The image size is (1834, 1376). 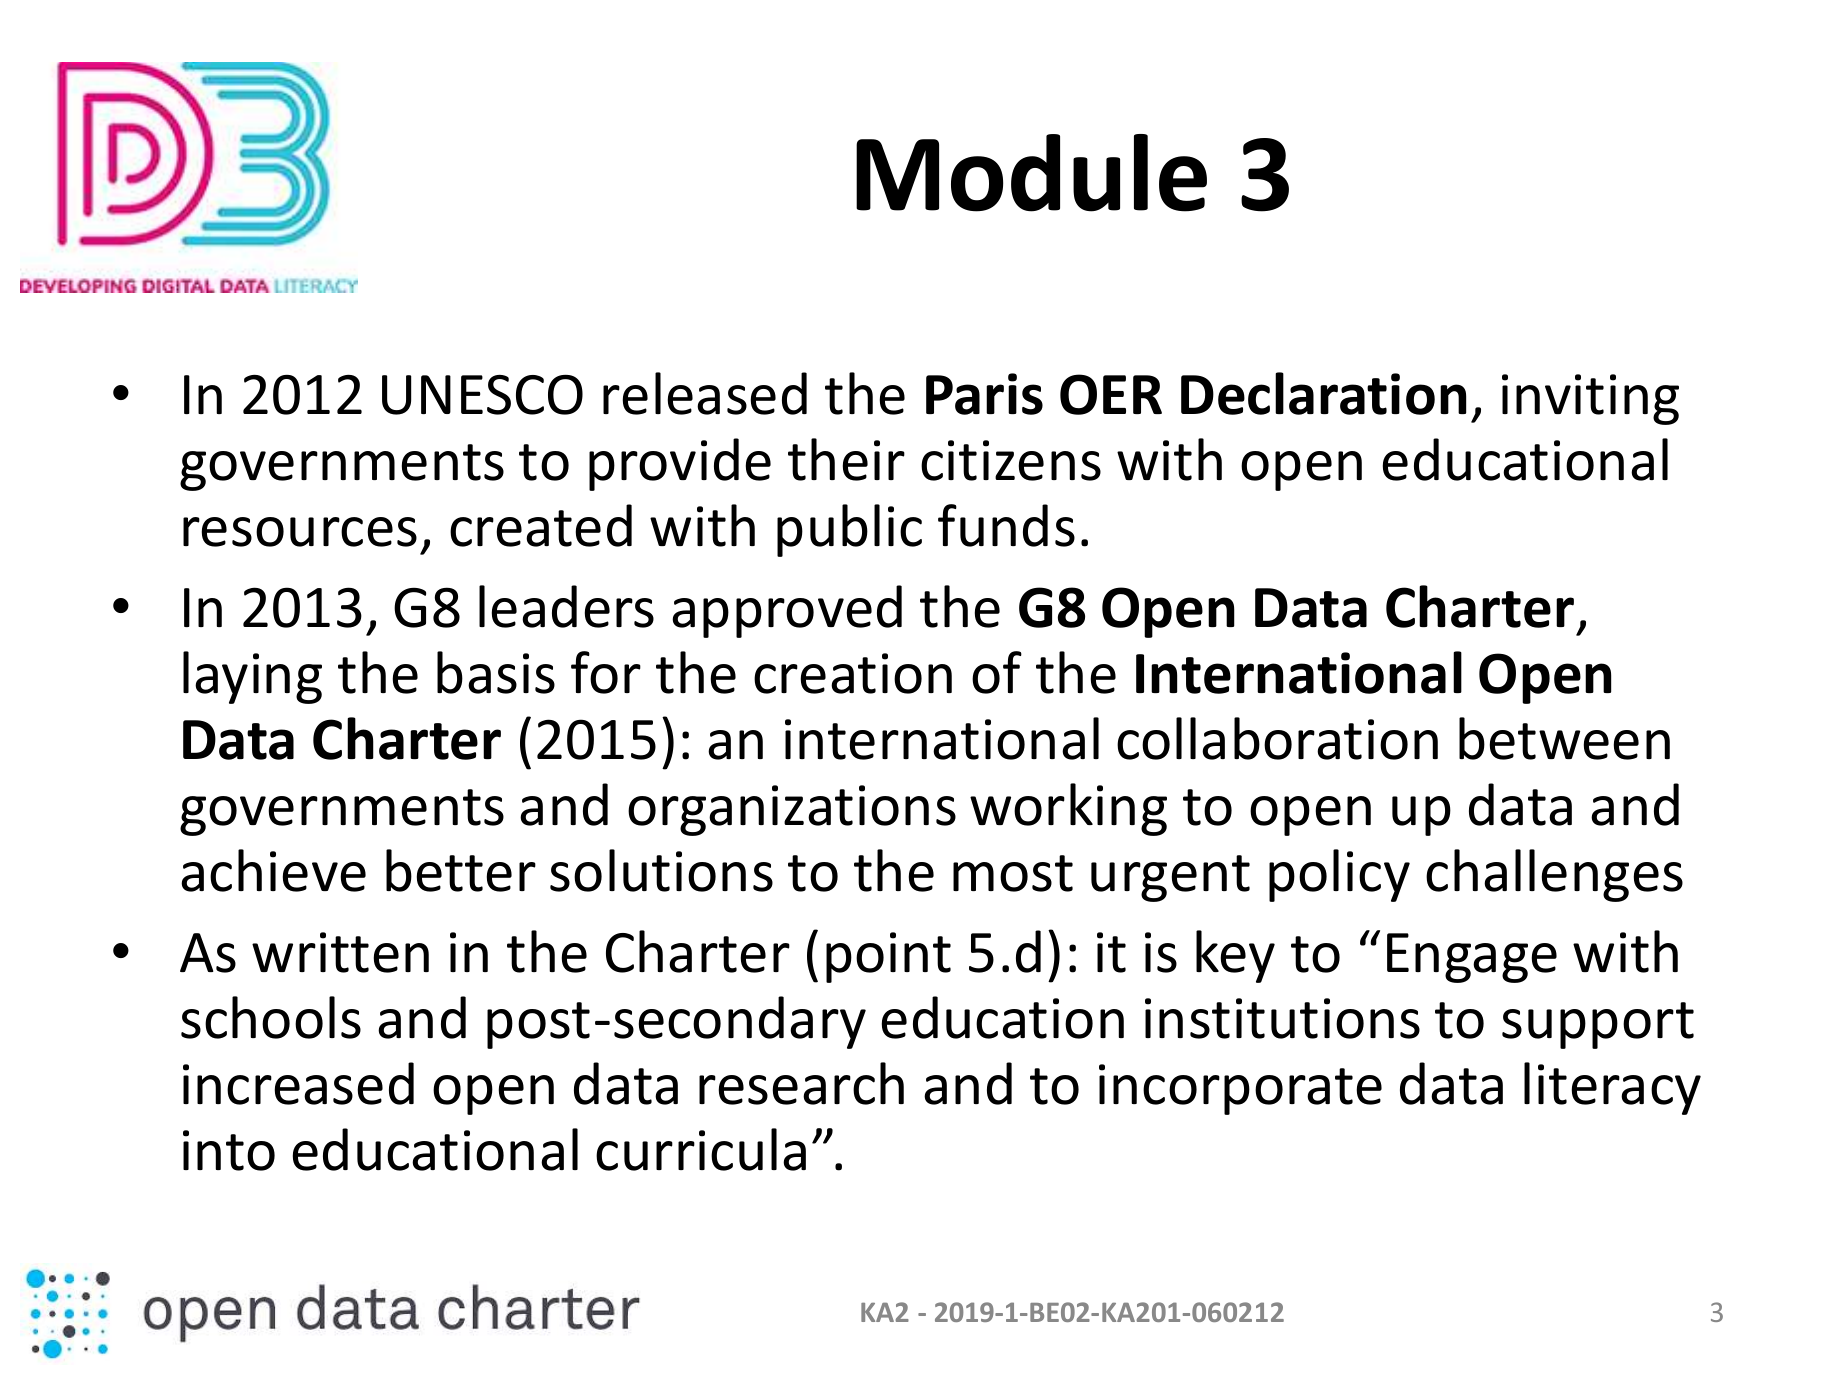 What do you see at coordinates (298, 1083) in the image?
I see `increased` at bounding box center [298, 1083].
